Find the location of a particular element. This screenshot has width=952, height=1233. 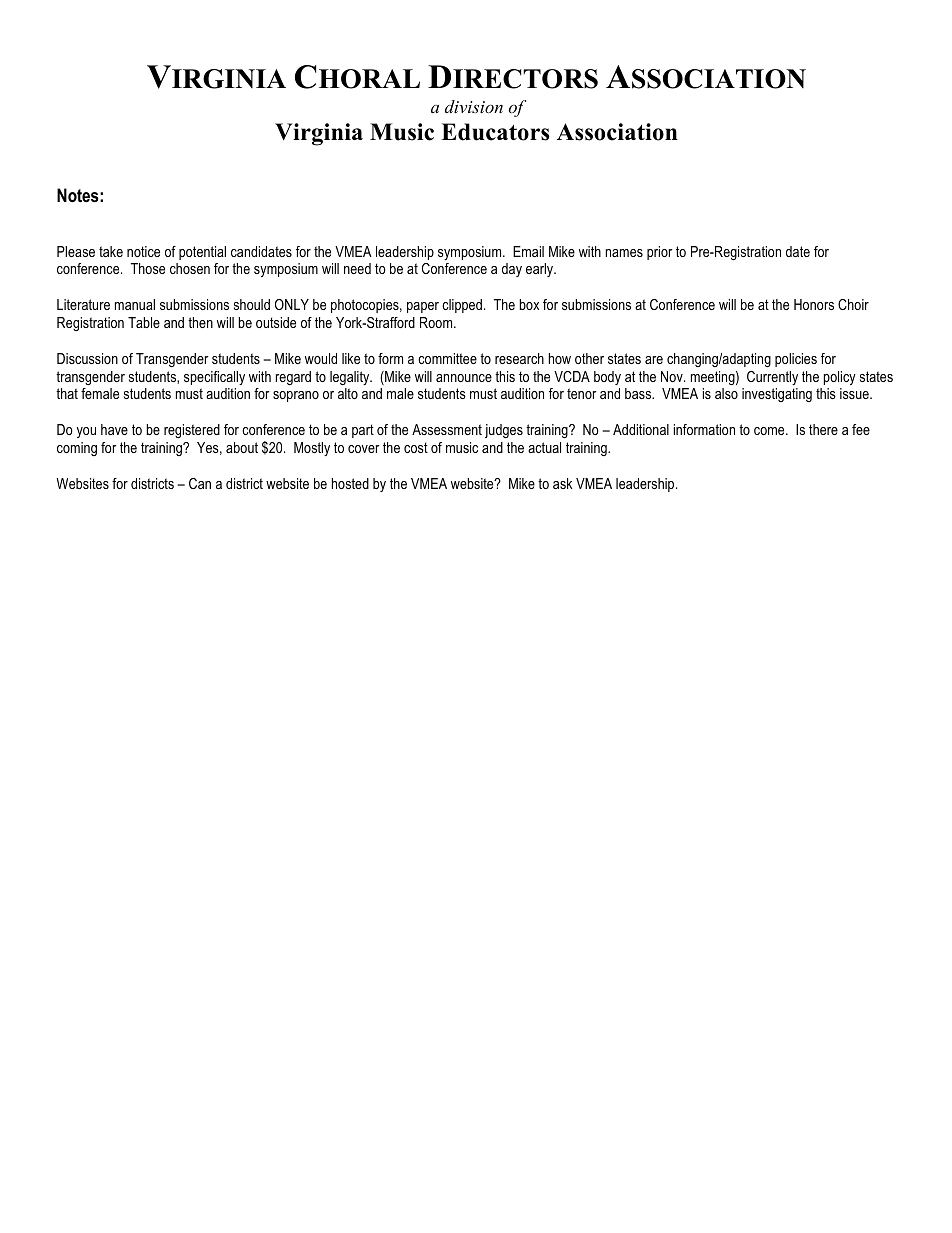

Educators is located at coordinates (495, 132).
